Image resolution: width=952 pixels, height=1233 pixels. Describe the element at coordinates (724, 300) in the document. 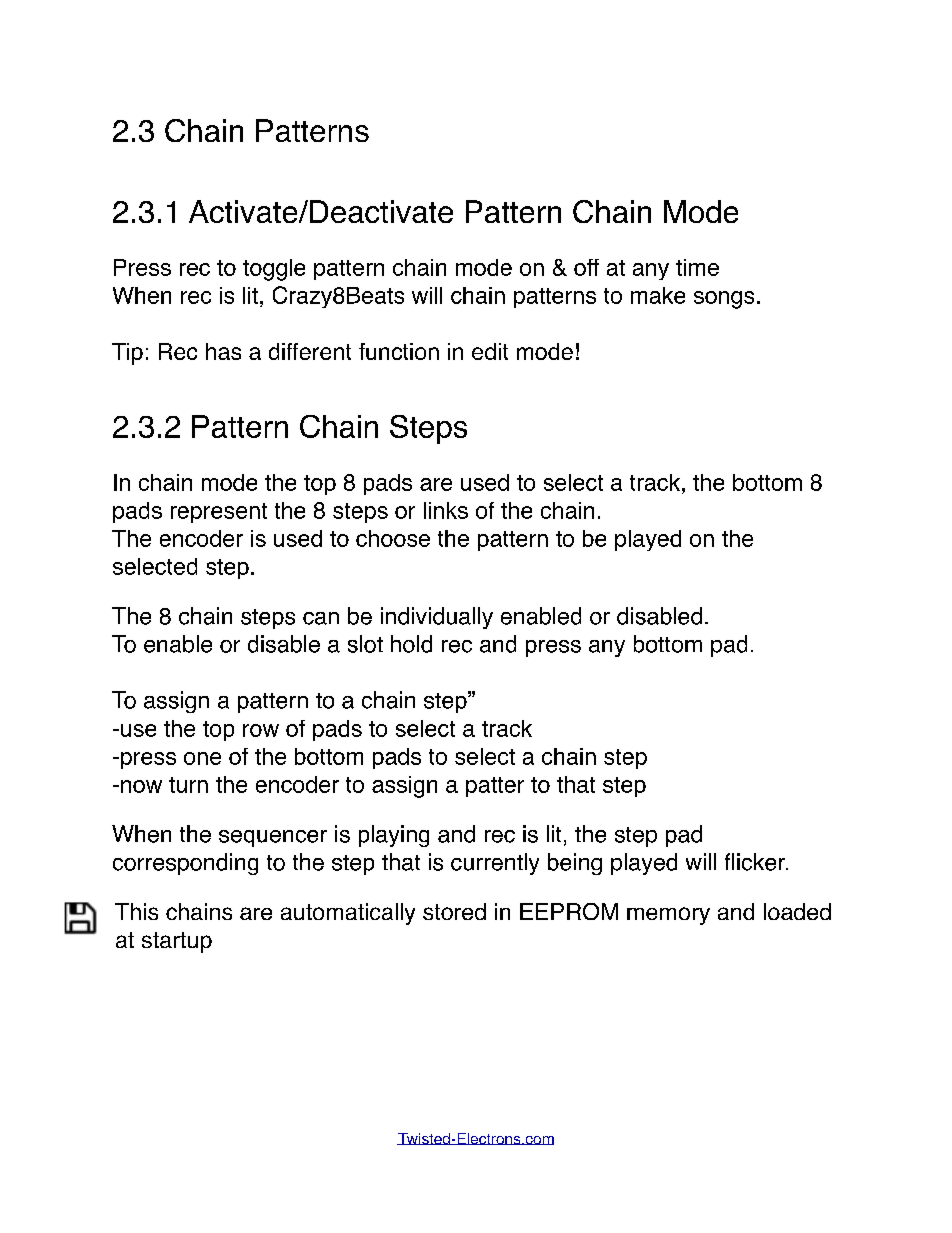

I see `songs` at that location.
